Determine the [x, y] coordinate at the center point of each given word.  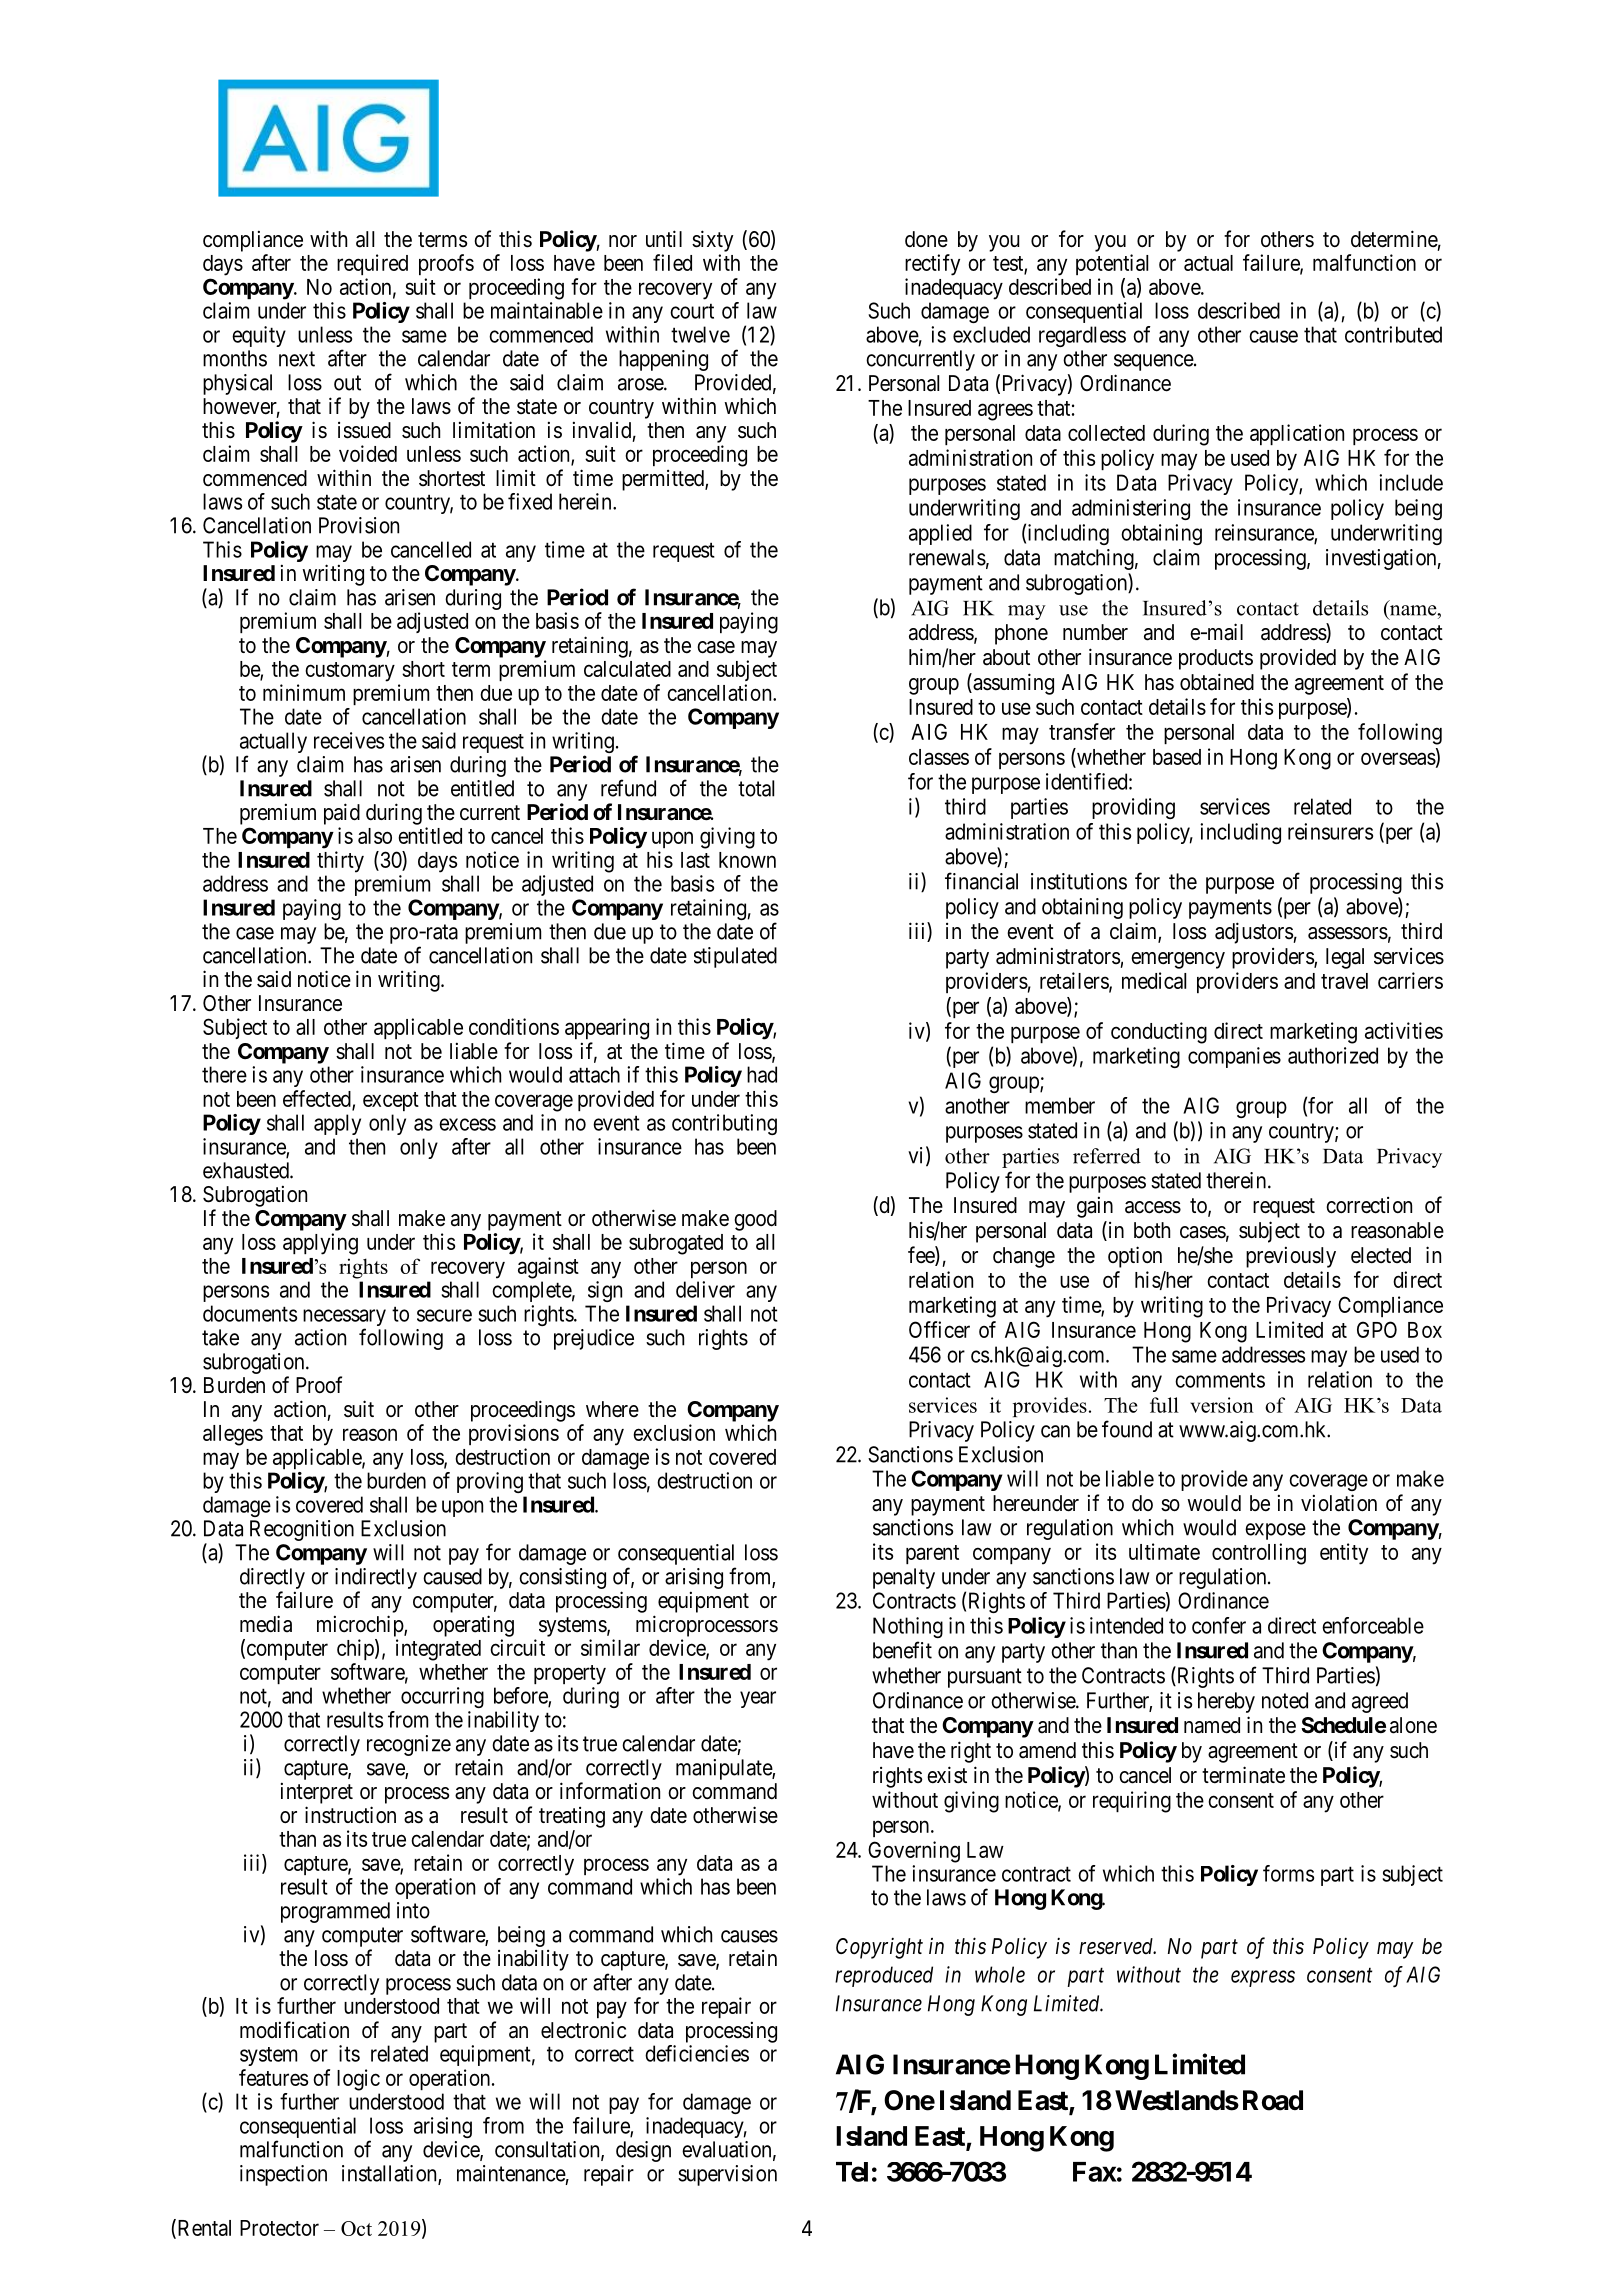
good [755, 1220]
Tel [852, 2172]
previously [1291, 1257]
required [372, 264]
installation [390, 2174]
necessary [344, 1319]
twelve [700, 334]
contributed [1393, 334]
